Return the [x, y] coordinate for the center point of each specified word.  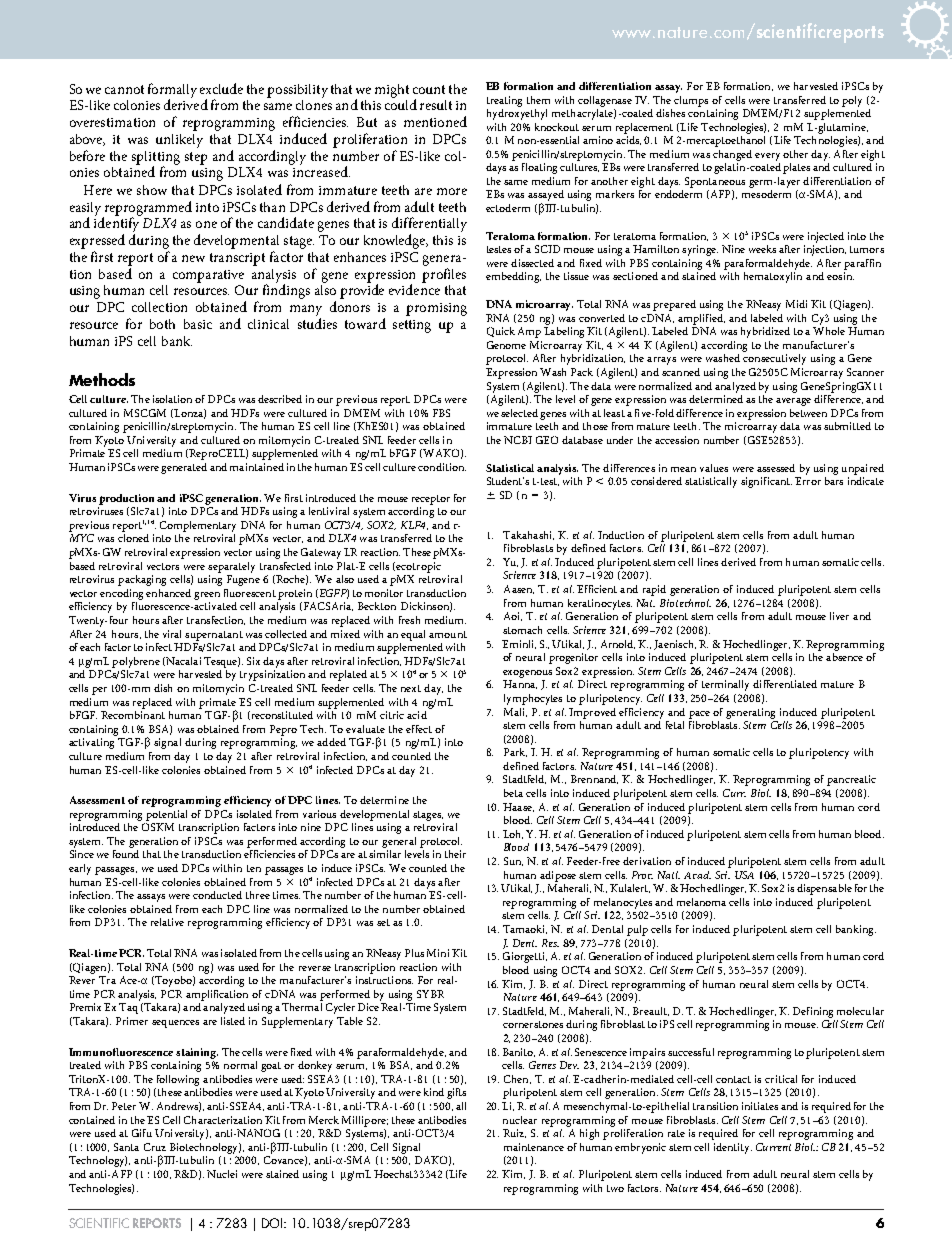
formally [172, 91]
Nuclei [222, 1174]
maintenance [534, 1147]
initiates [760, 1106]
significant [766, 482]
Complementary [198, 526]
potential [169, 815]
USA [744, 875]
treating [504, 101]
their [455, 854]
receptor [431, 500]
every [767, 157]
